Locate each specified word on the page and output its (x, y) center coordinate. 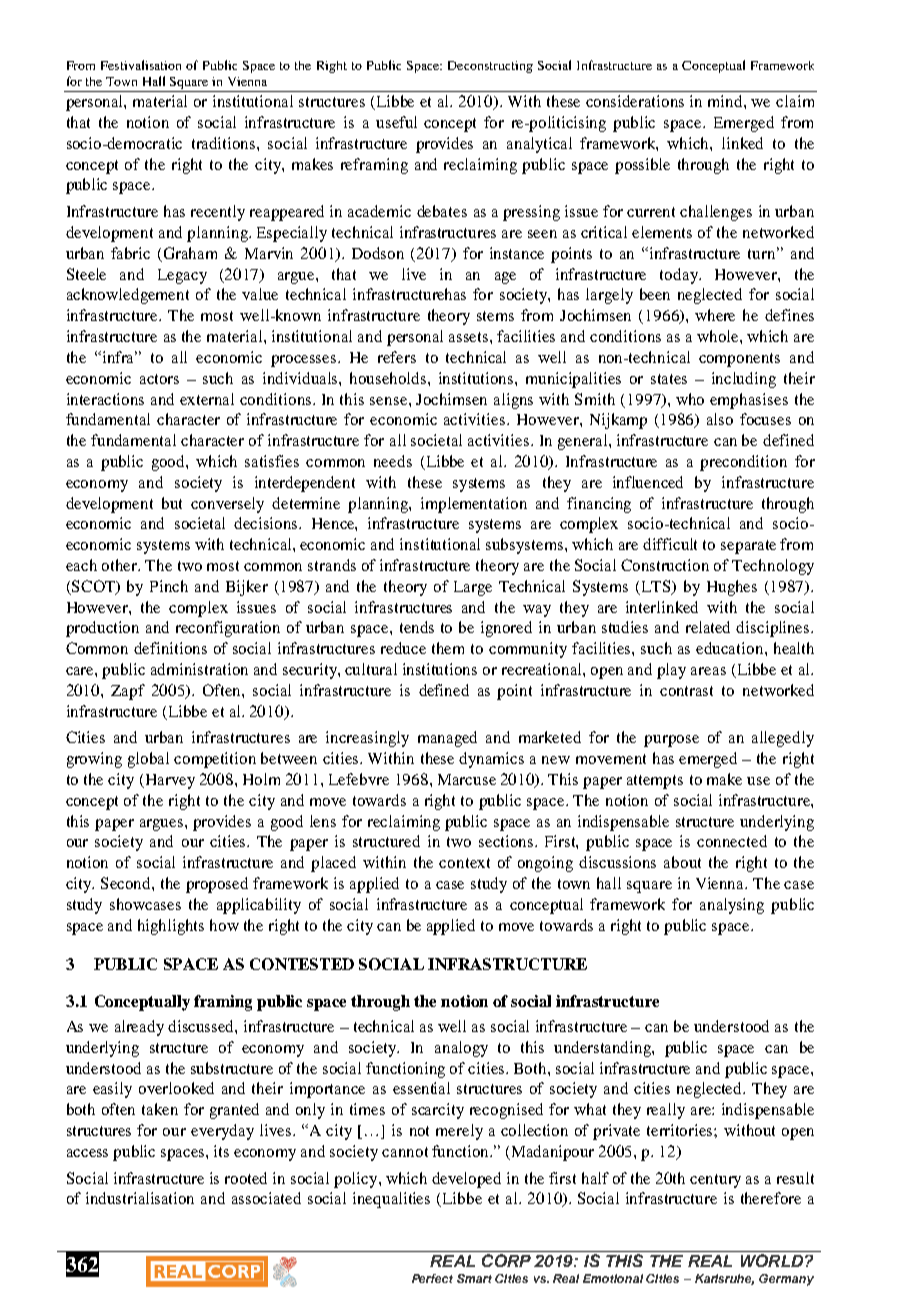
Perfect (432, 1278)
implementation (474, 505)
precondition (743, 463)
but (172, 503)
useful (396, 122)
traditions (225, 143)
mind (726, 101)
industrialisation (140, 1198)
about (682, 862)
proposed (217, 885)
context (464, 863)
